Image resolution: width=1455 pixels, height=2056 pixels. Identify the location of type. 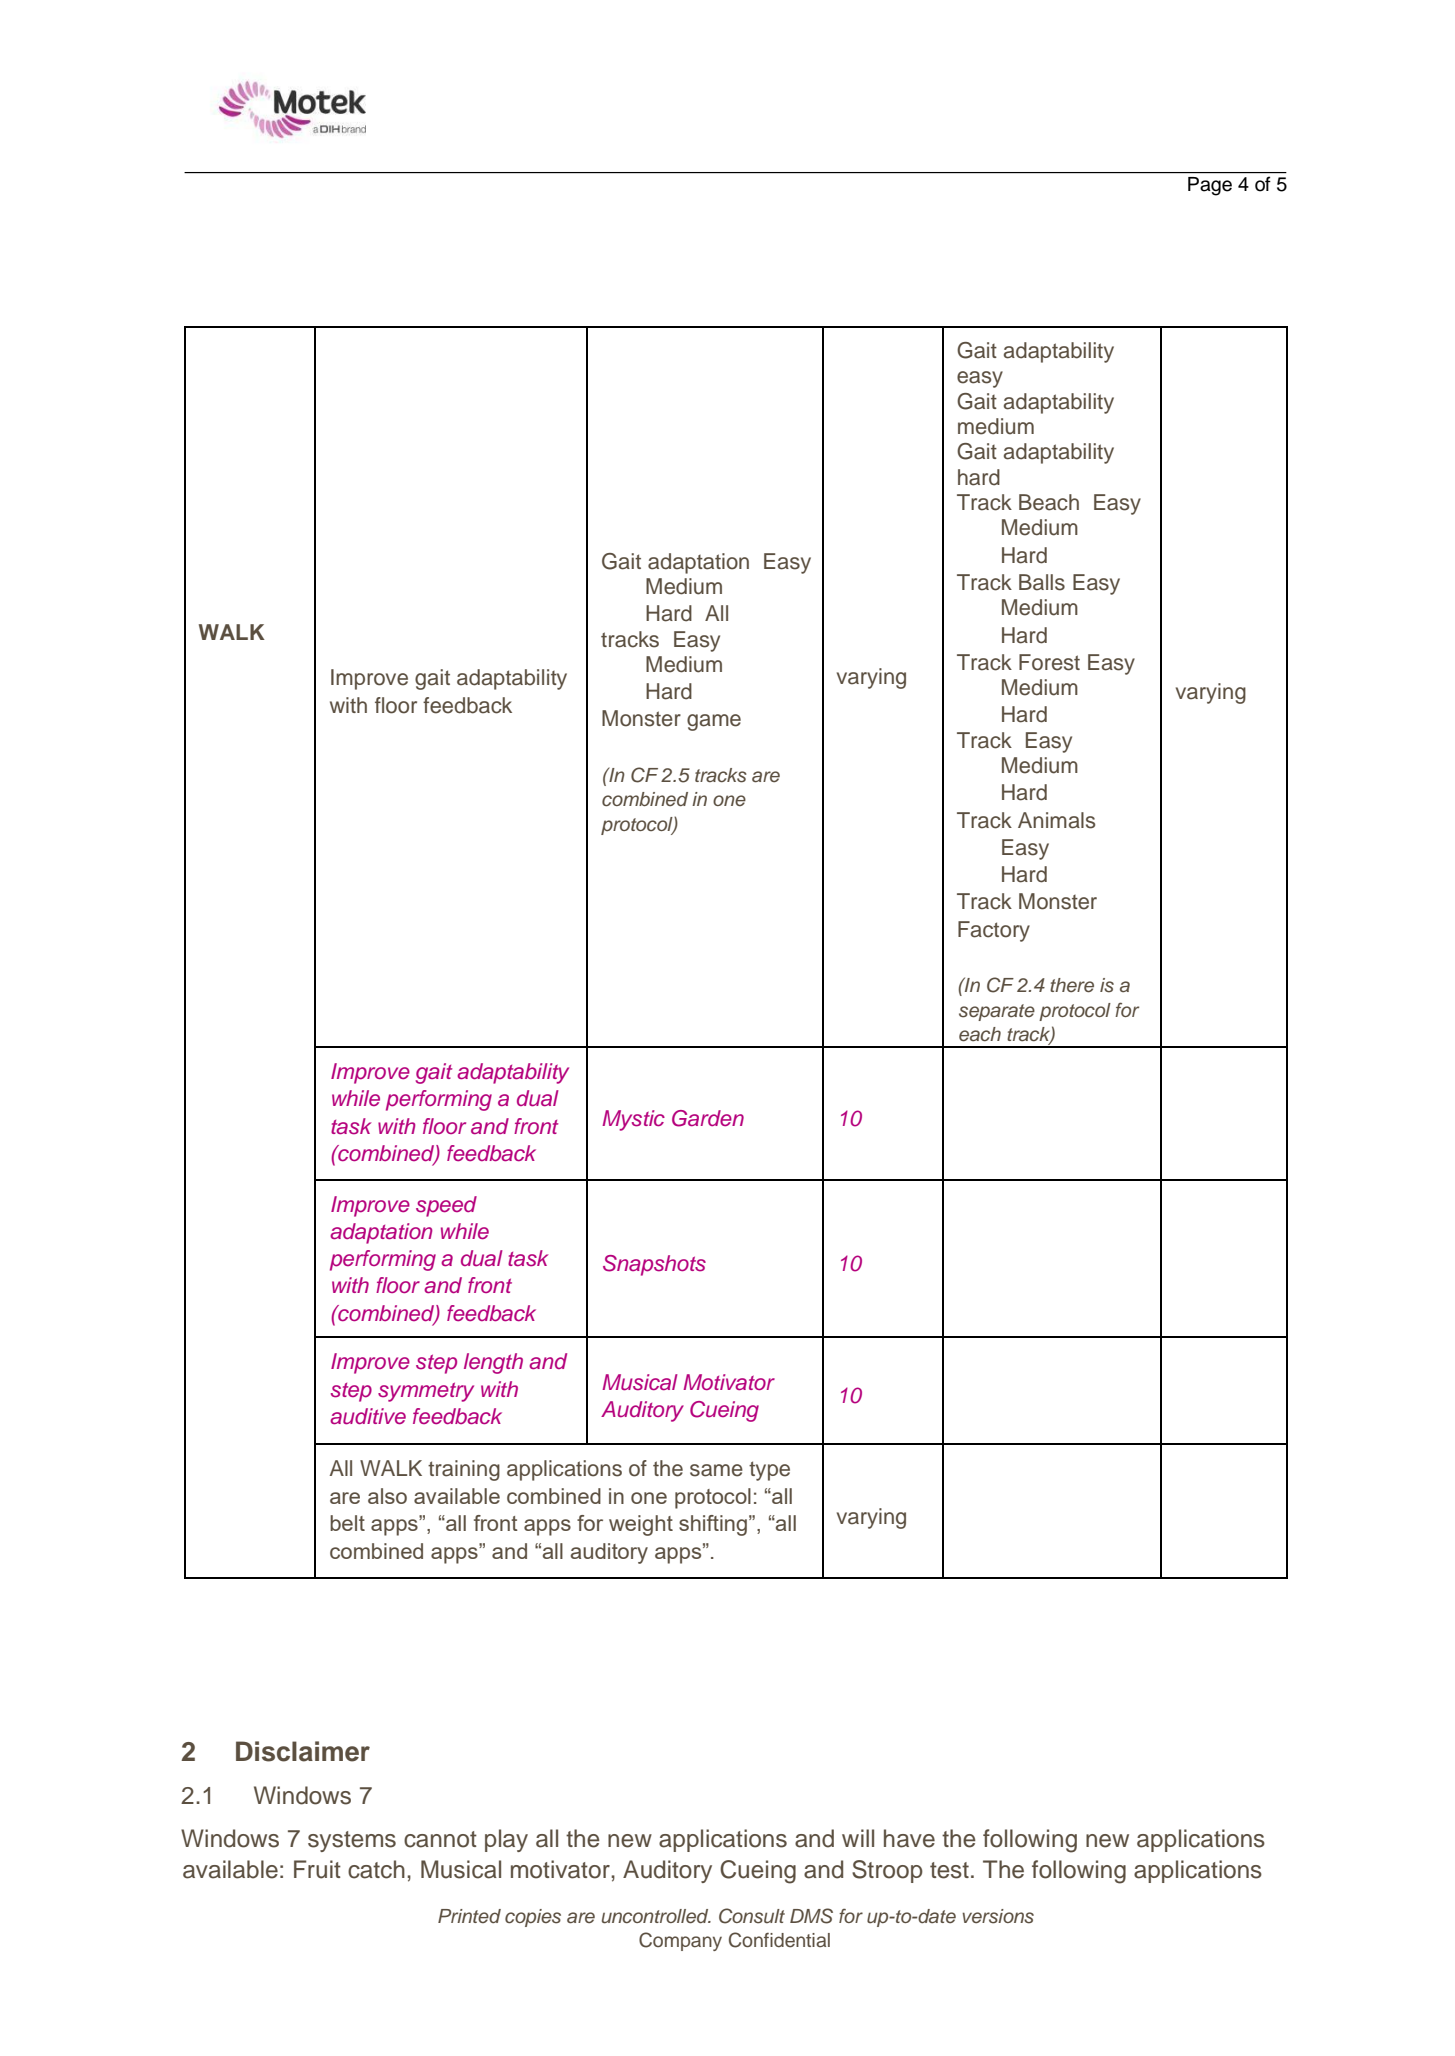
(769, 1471).
